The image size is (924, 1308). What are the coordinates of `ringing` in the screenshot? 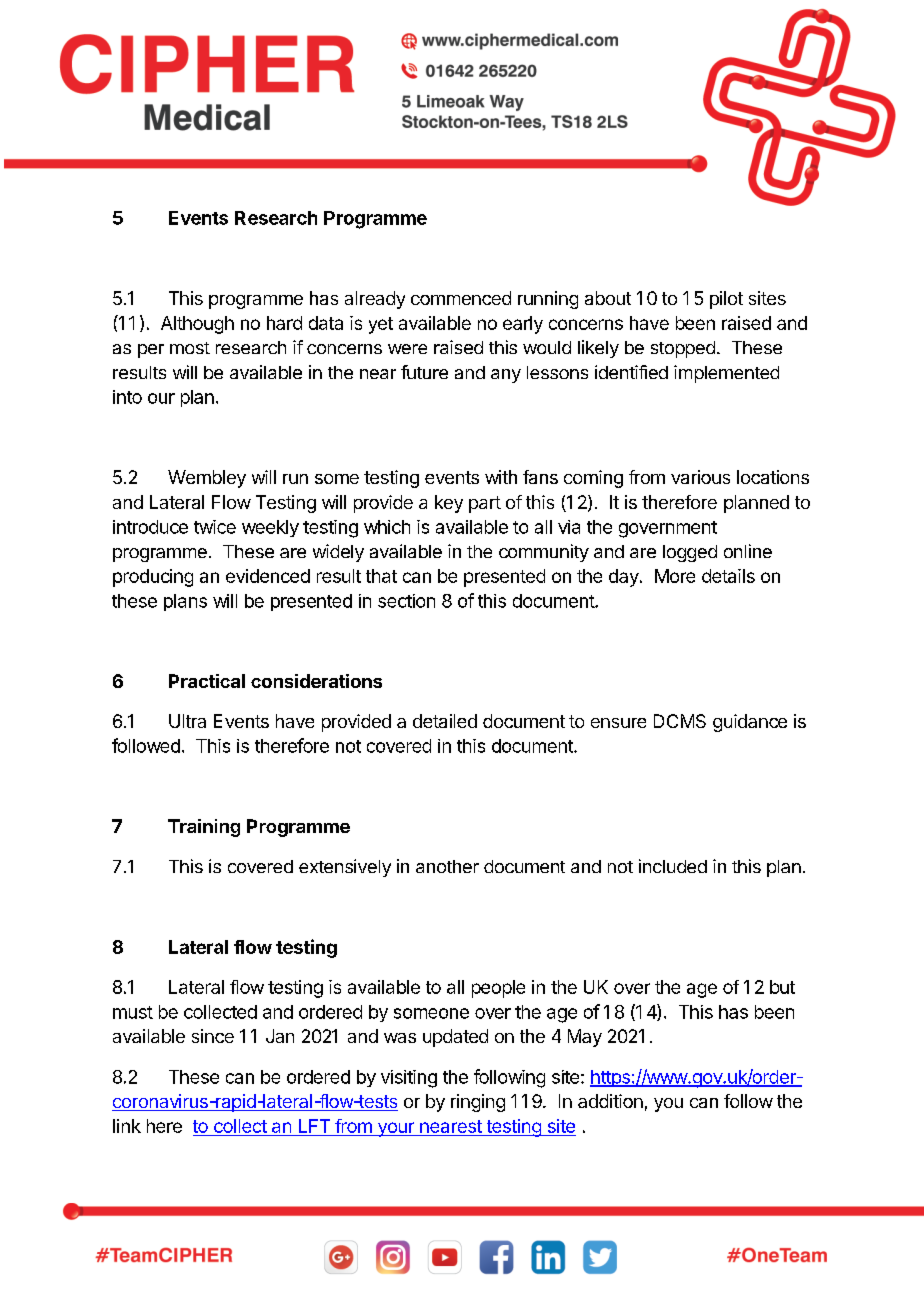 It's located at (478, 1103).
